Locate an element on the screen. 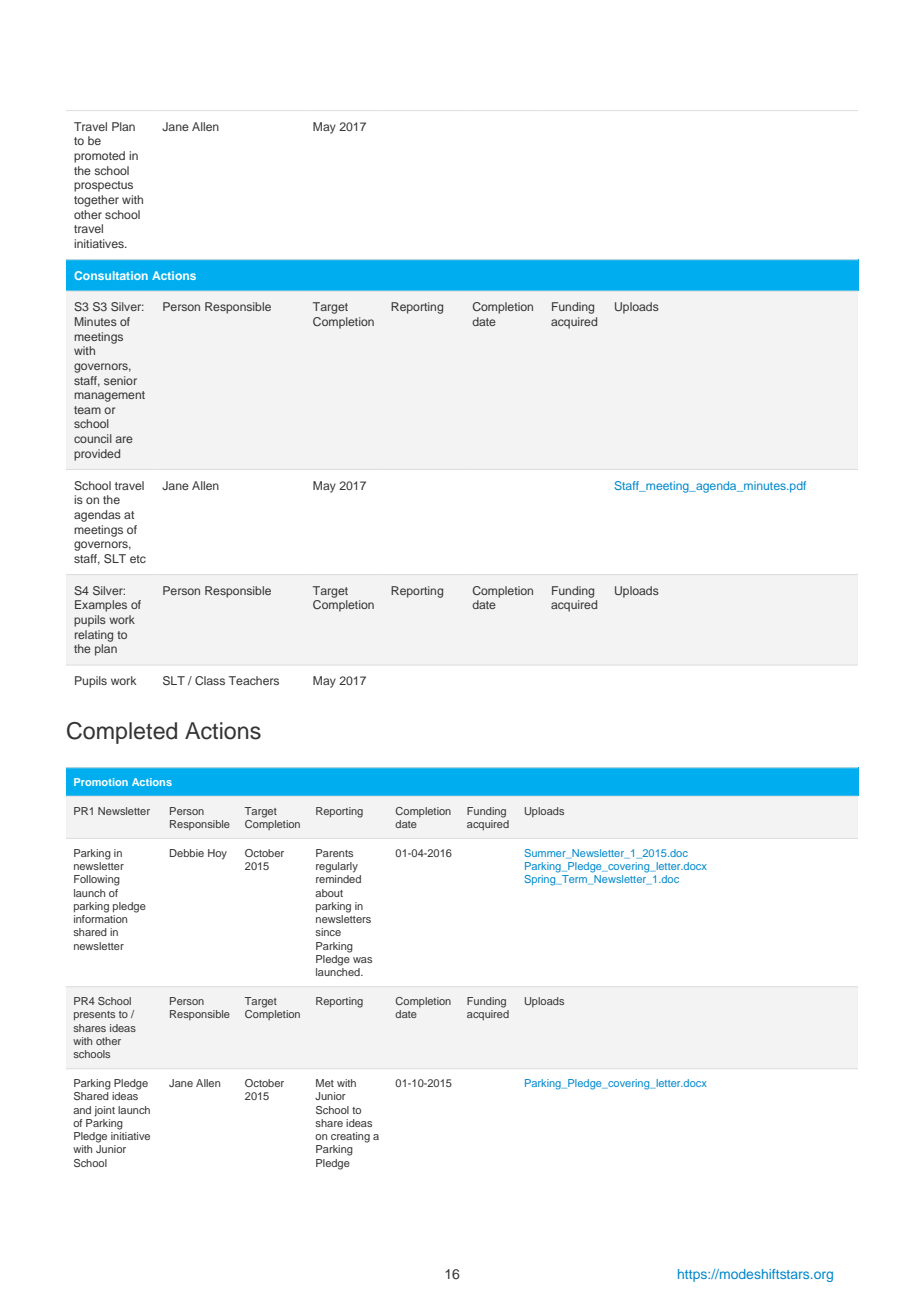 The width and height of the screenshot is (924, 1308). relating is located at coordinates (94, 636).
